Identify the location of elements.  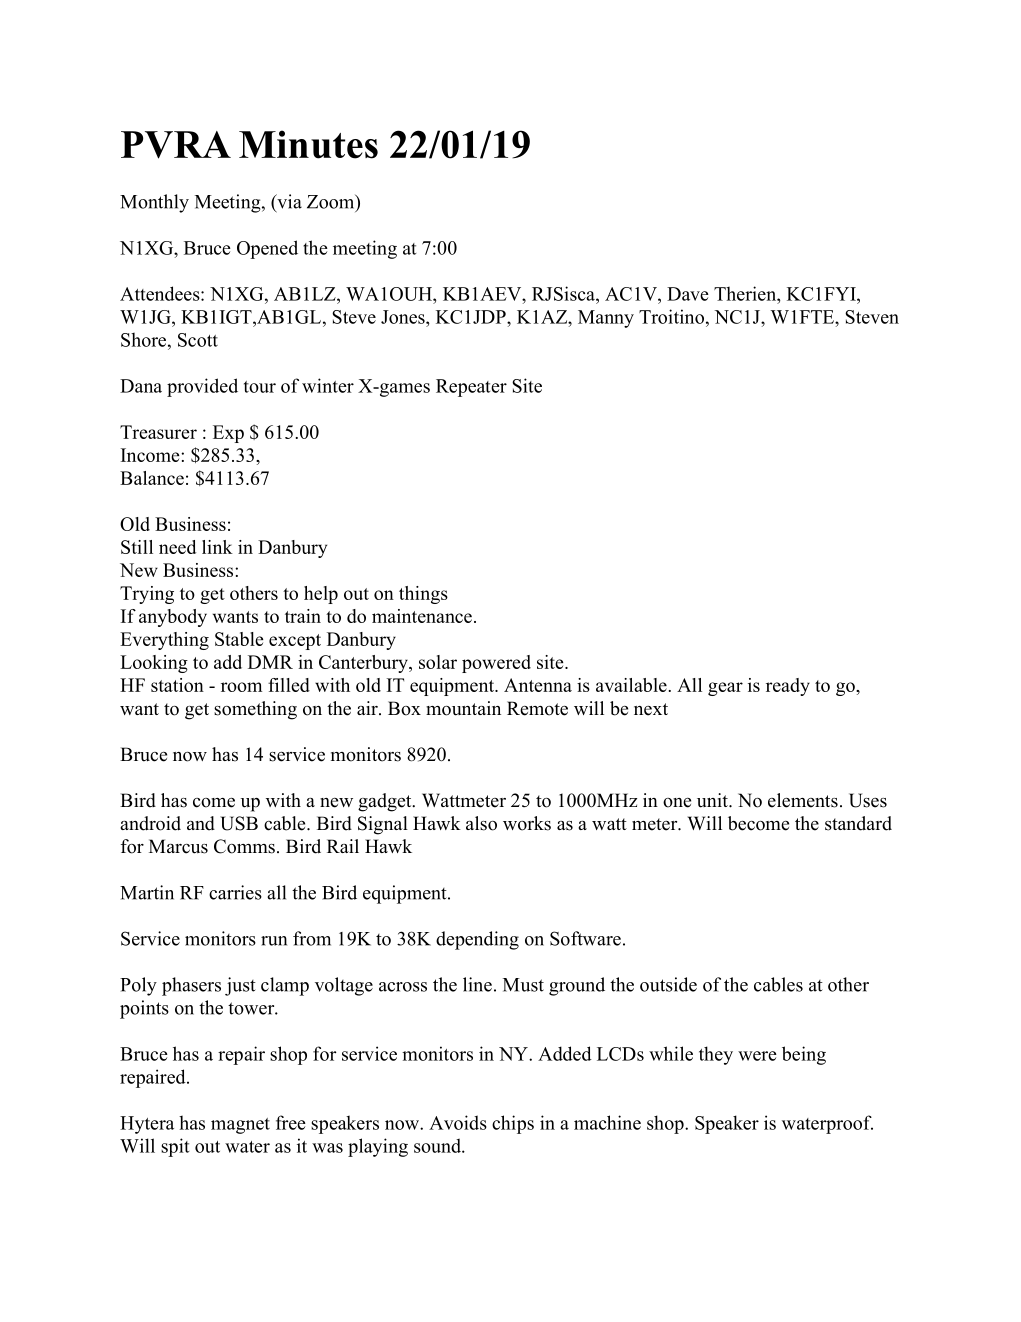
(803, 800).
